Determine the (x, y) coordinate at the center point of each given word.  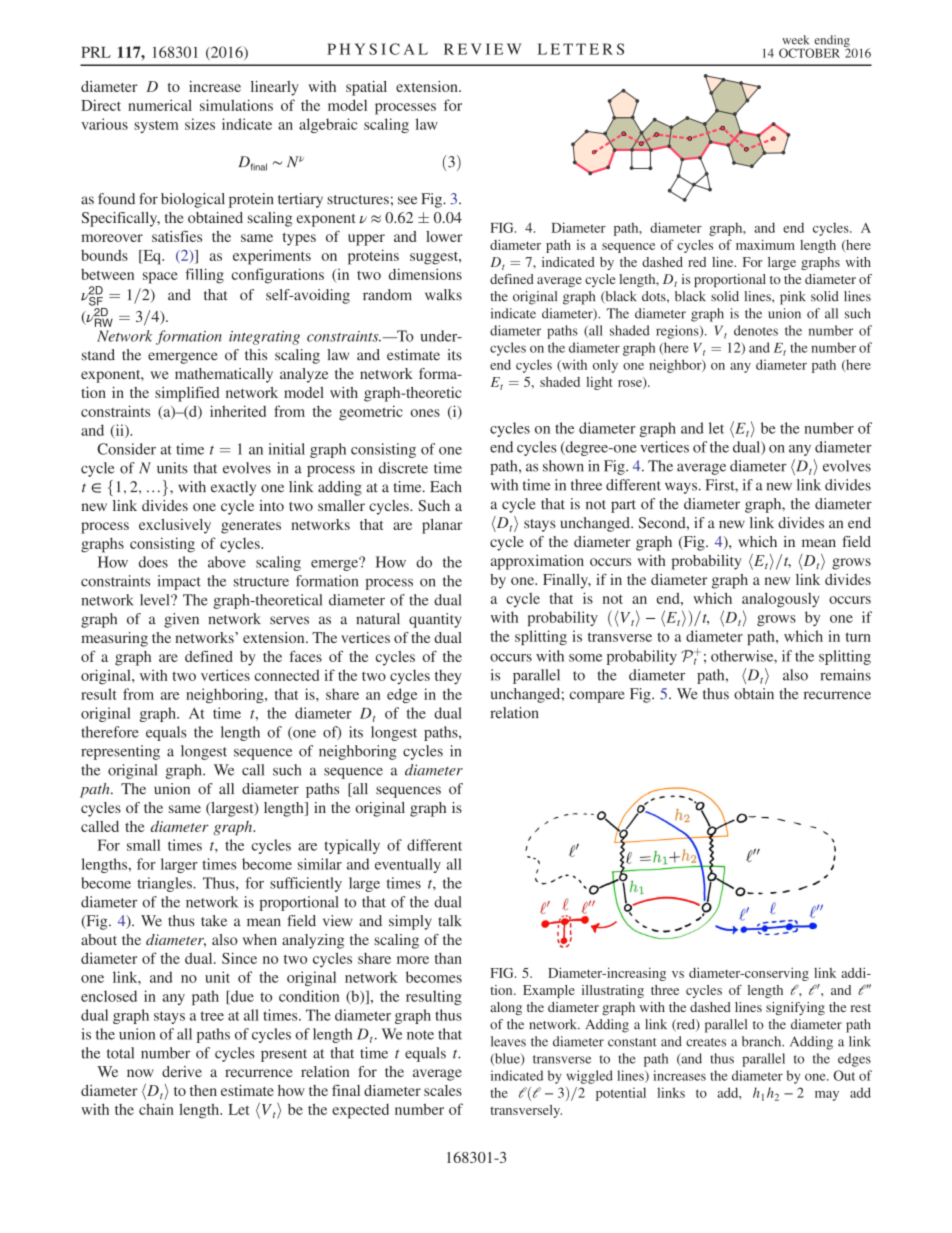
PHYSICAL (377, 49)
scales (443, 1090)
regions (678, 332)
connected (287, 675)
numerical (160, 105)
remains (845, 675)
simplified (187, 394)
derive (182, 1071)
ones (425, 413)
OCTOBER (809, 53)
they (448, 677)
